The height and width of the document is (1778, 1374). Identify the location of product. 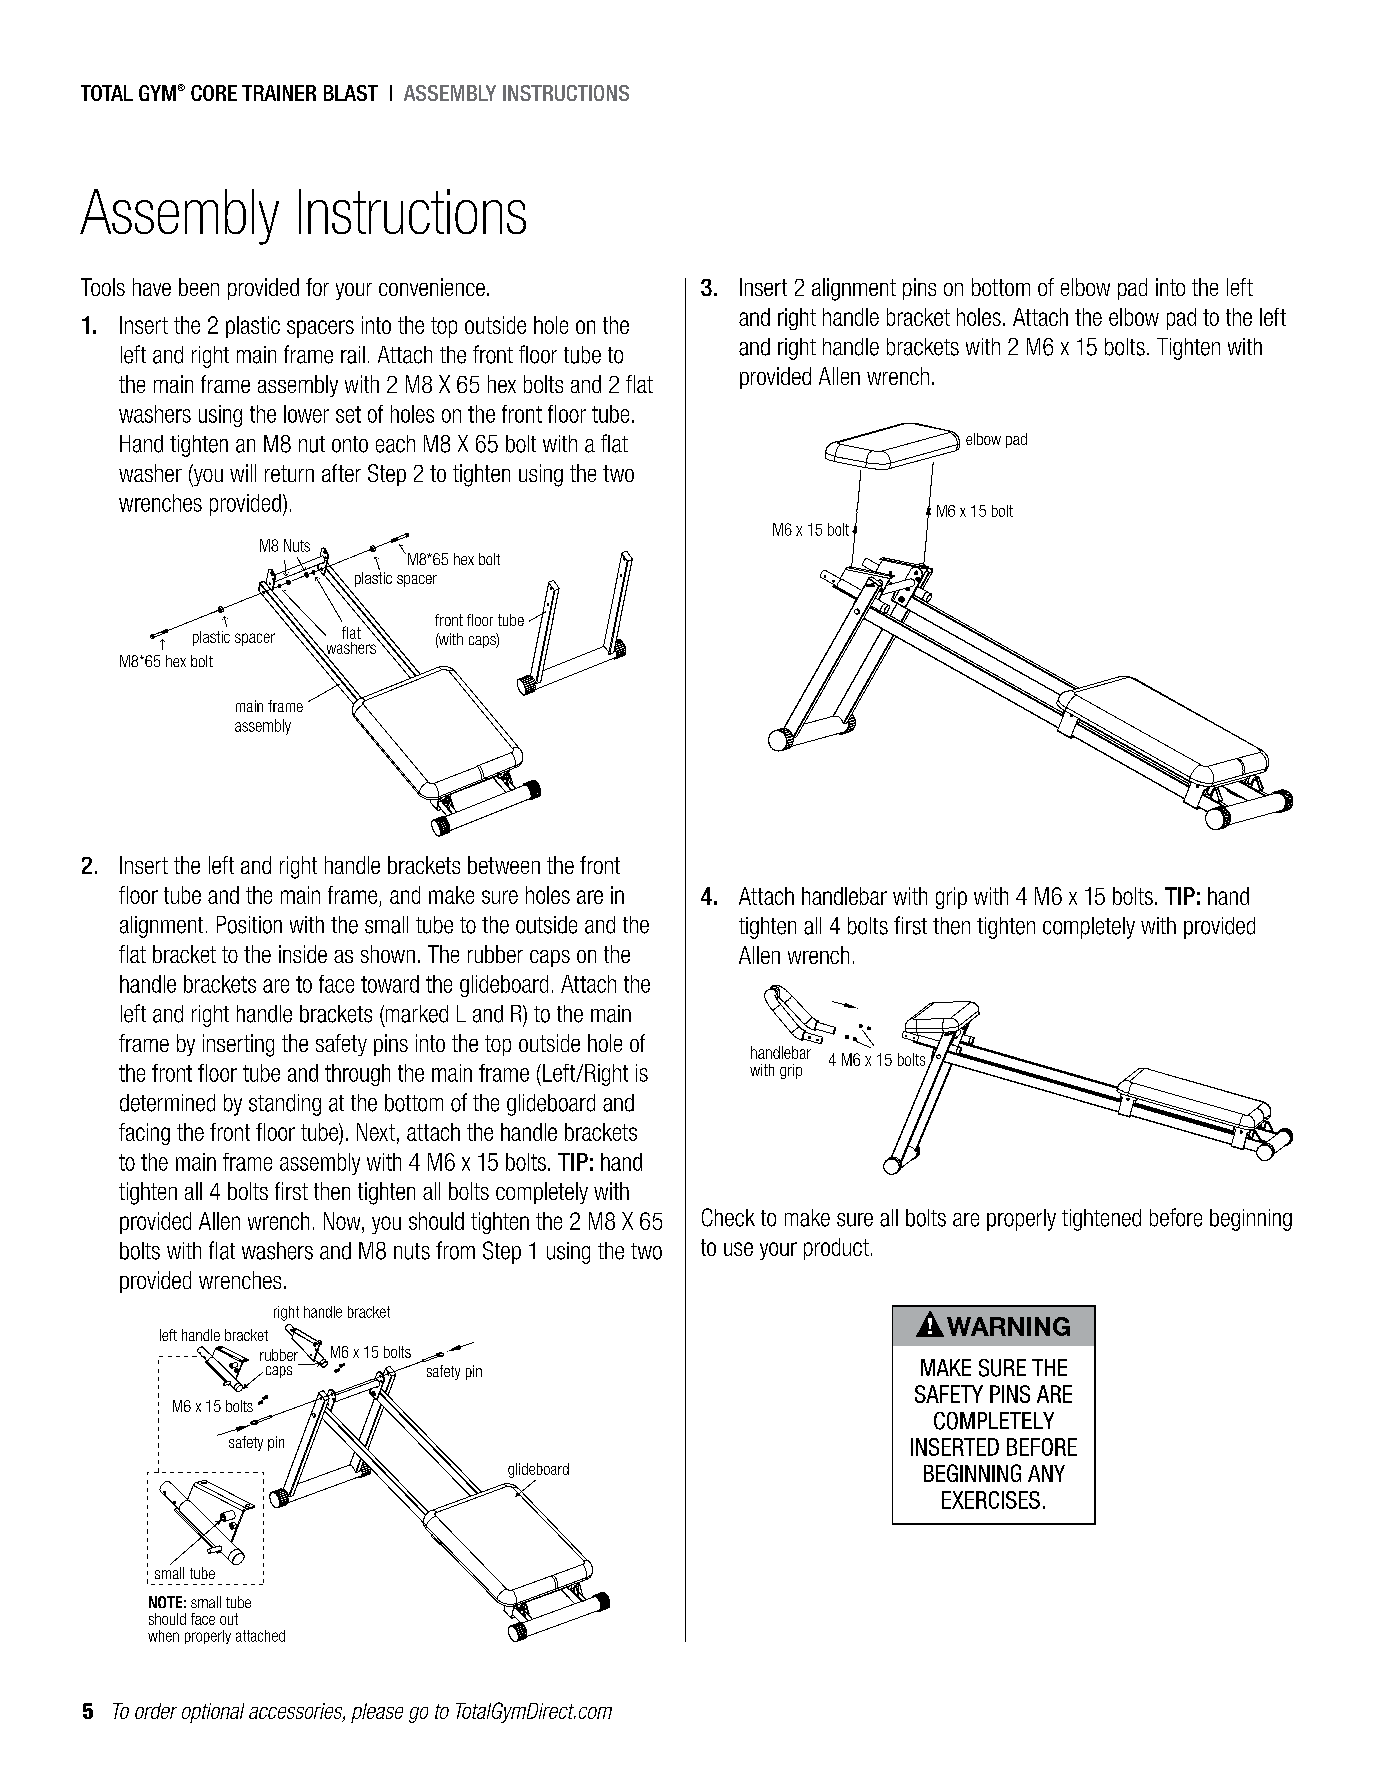
(836, 1249).
